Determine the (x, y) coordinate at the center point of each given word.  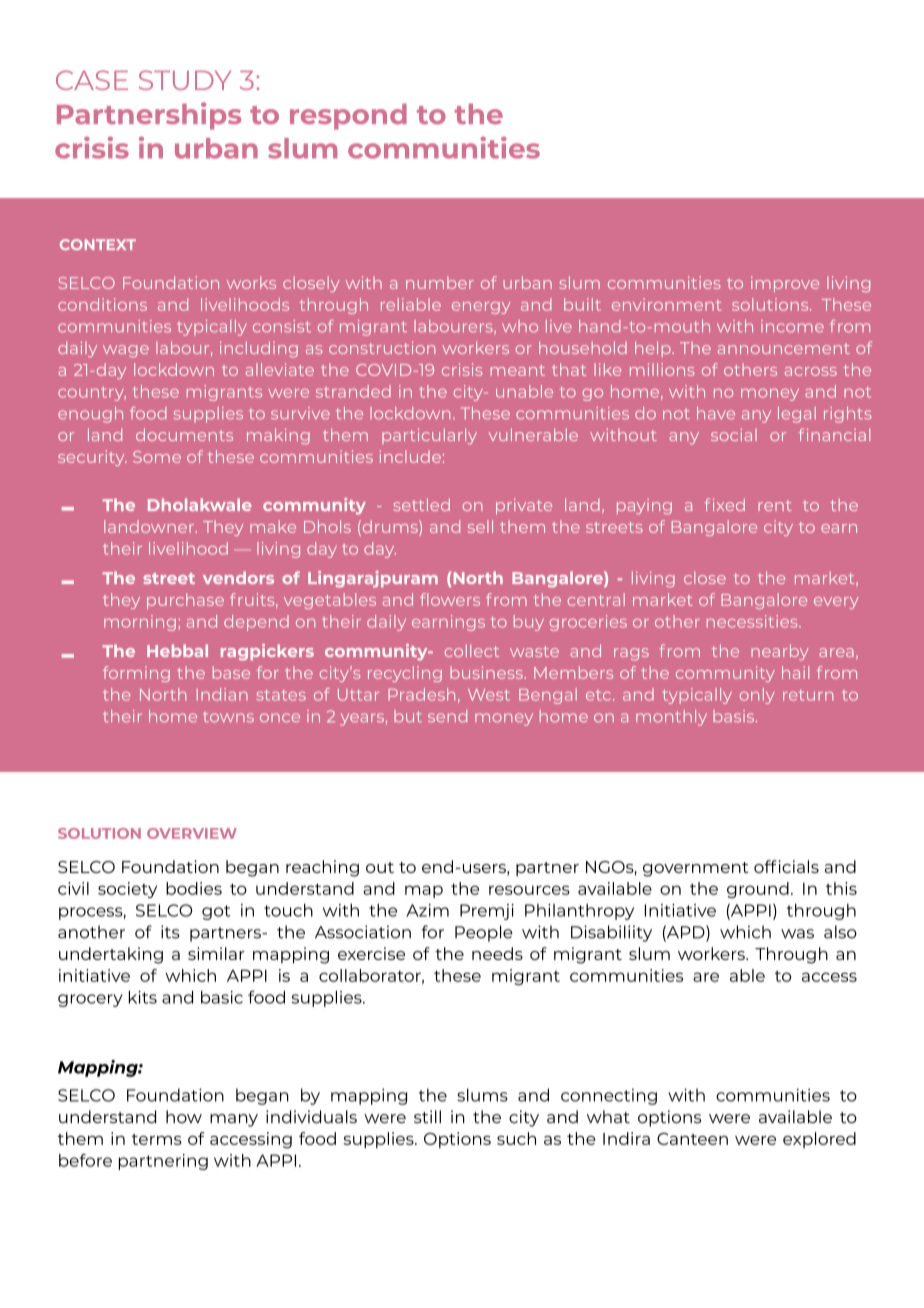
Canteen (692, 1139)
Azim (427, 910)
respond (348, 116)
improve (785, 284)
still (427, 1117)
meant (518, 370)
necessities (753, 621)
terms (157, 1139)
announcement (784, 348)
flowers (450, 599)
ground (758, 890)
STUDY (185, 80)
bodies (194, 888)
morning (140, 623)
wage (126, 351)
